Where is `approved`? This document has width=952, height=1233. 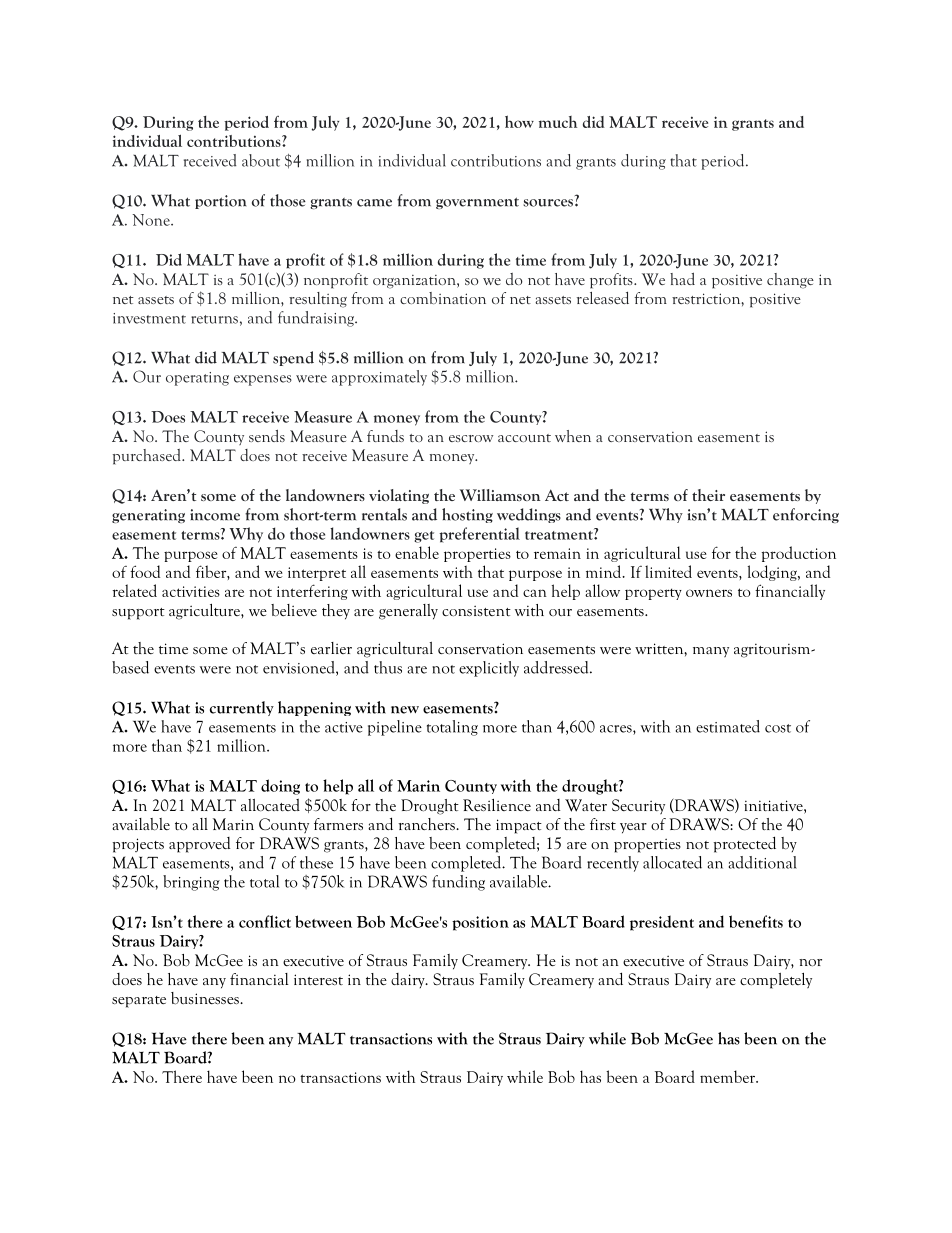 approved is located at coordinates (199, 845).
